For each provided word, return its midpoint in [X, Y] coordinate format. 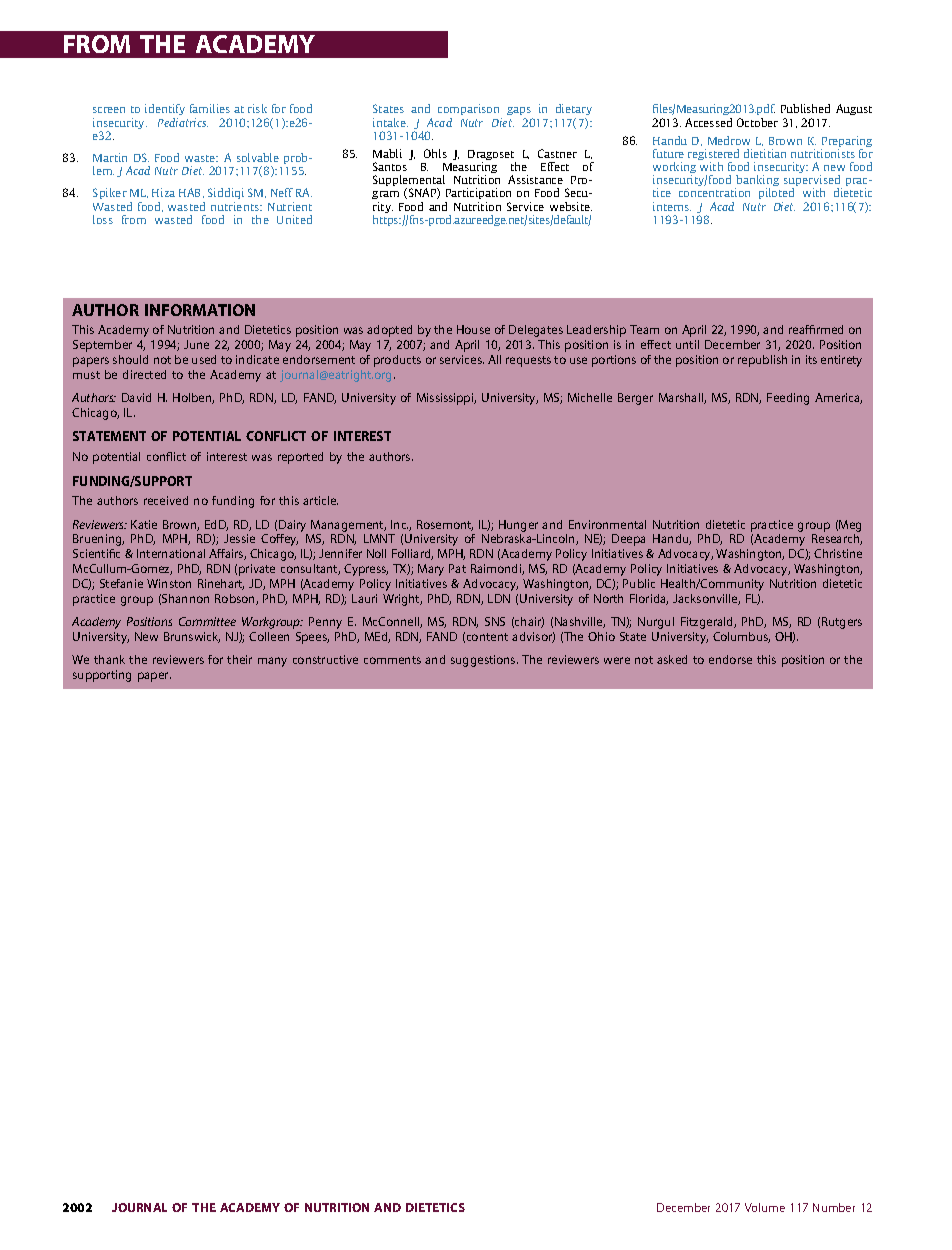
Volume [765, 1207]
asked [672, 659]
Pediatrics [183, 122]
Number [834, 1207]
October [757, 122]
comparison [470, 111]
